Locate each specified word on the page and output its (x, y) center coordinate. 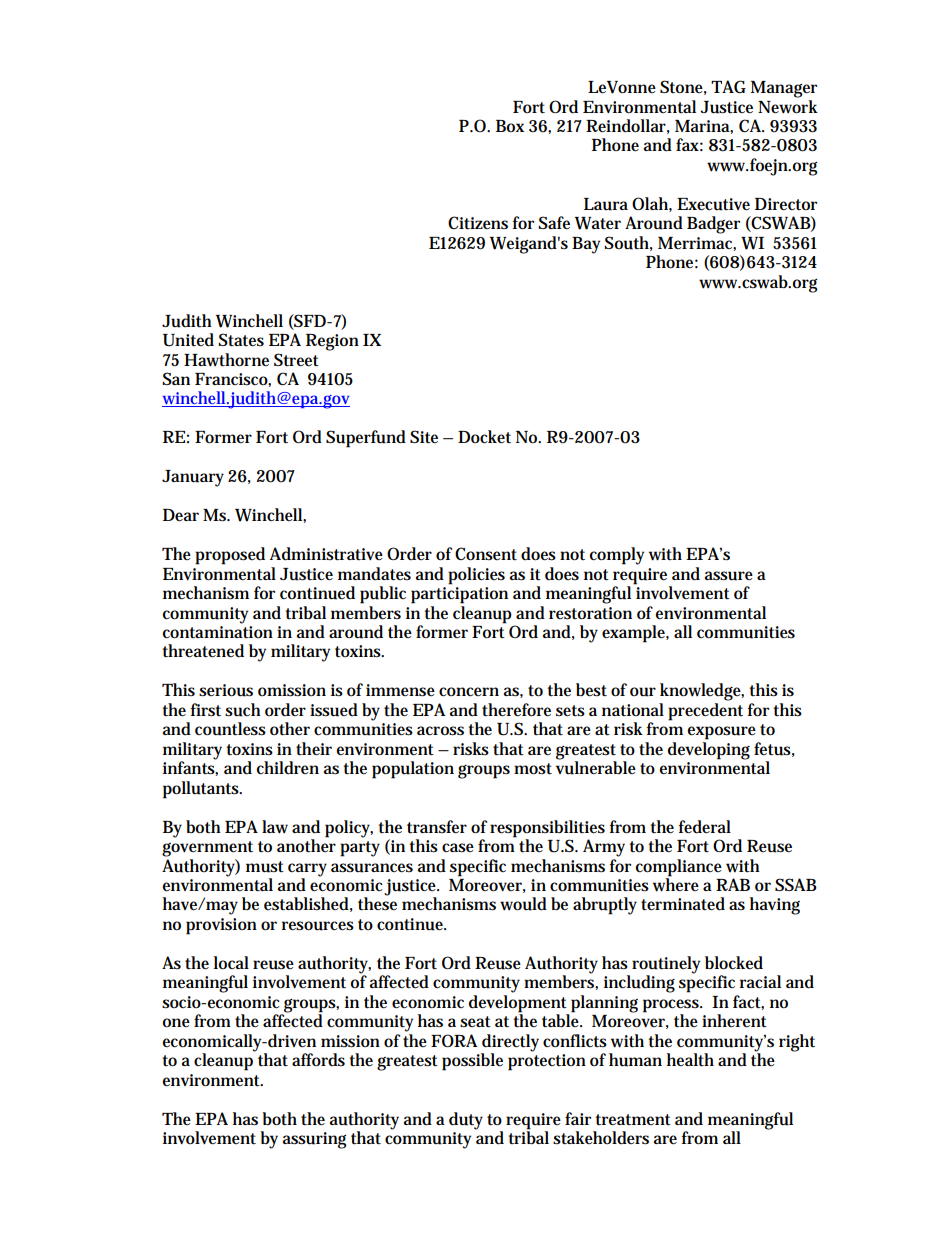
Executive (713, 204)
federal (704, 827)
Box (510, 126)
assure (729, 576)
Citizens (478, 223)
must (265, 867)
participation (459, 595)
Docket (484, 437)
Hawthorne (226, 360)
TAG (728, 86)
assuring (314, 1140)
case (458, 848)
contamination (218, 632)
